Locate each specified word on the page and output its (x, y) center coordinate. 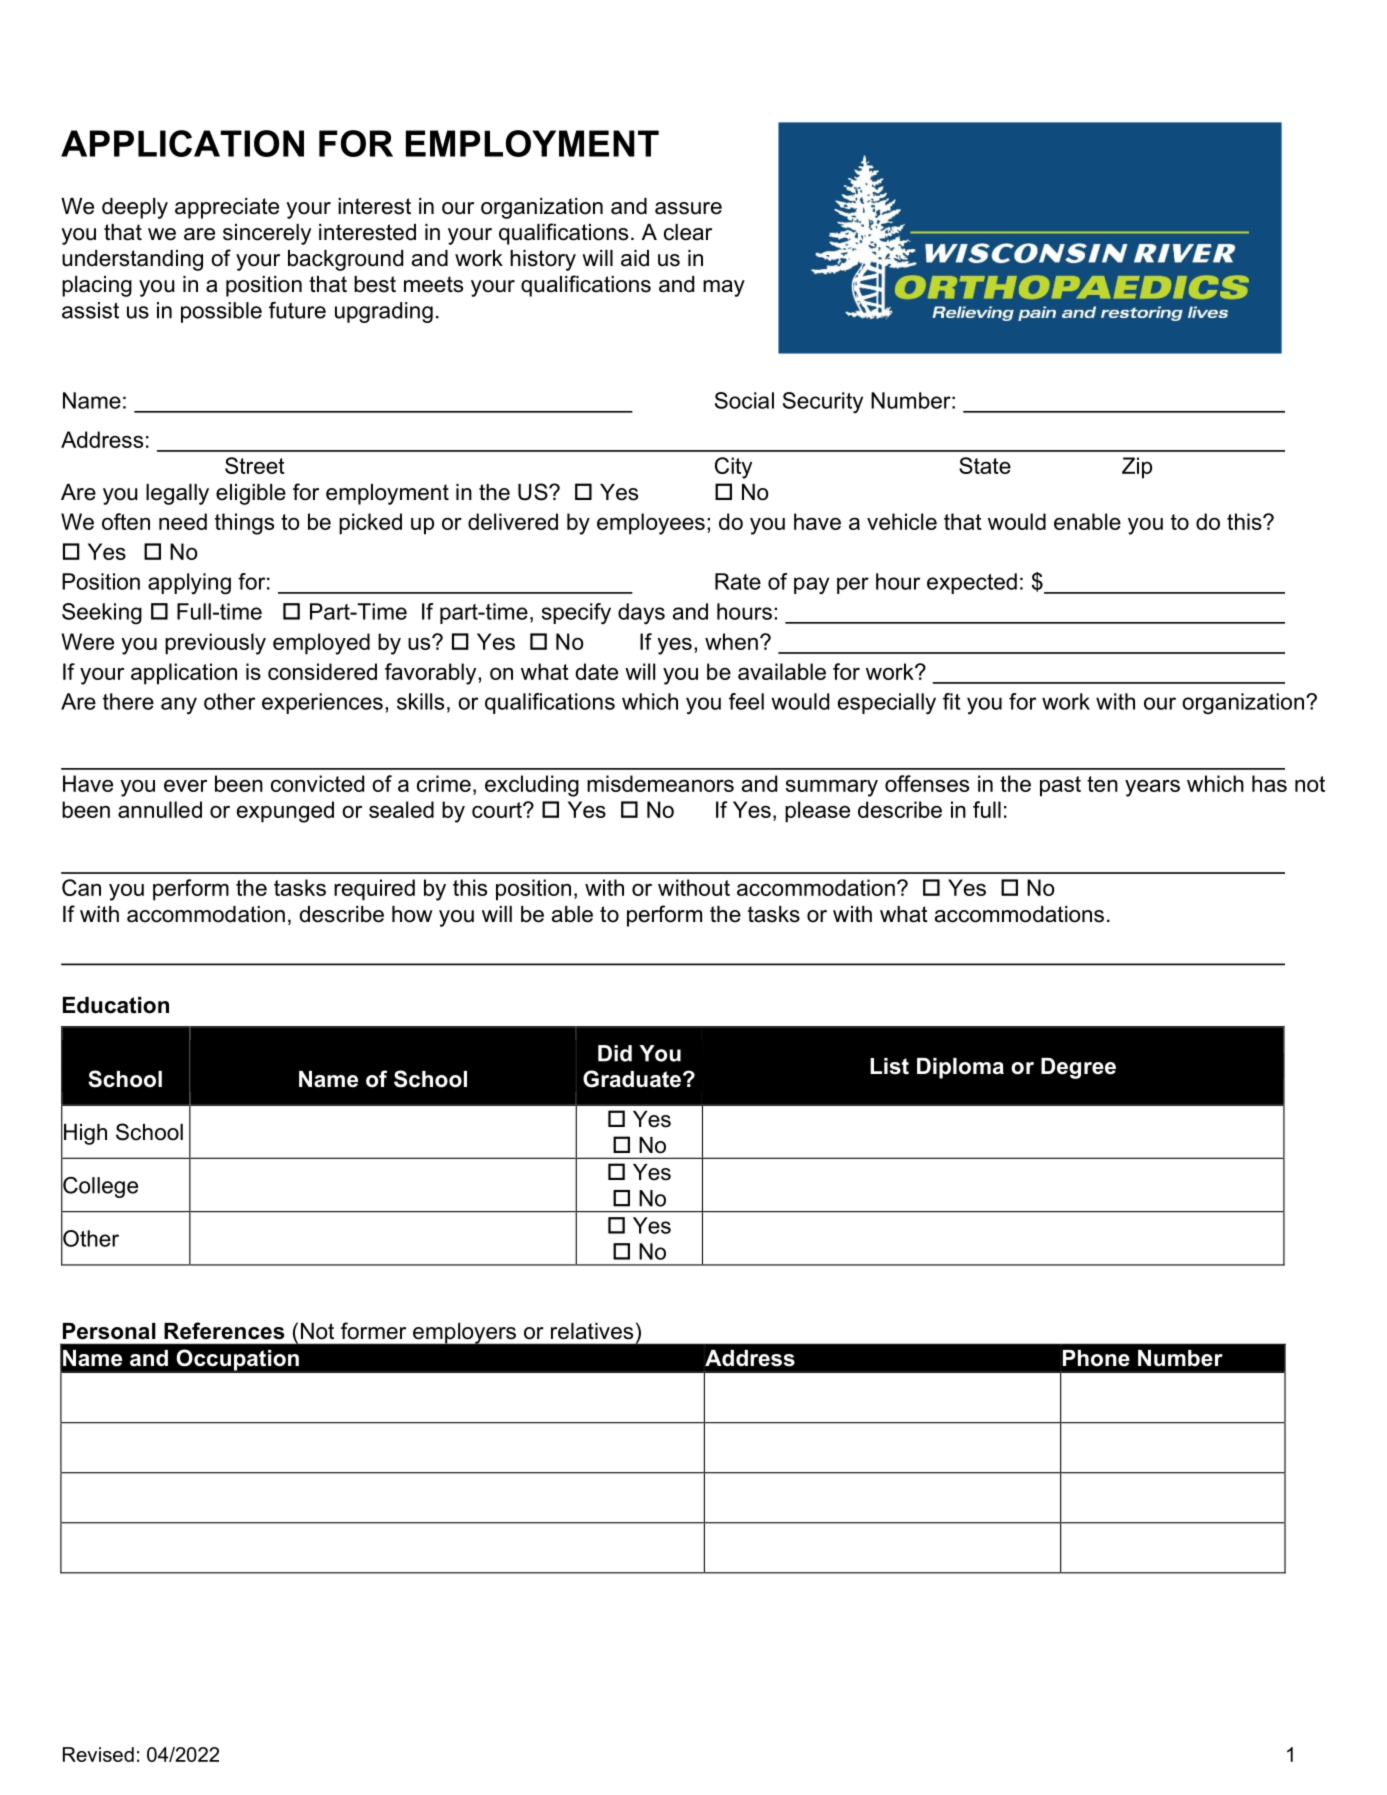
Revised (98, 1754)
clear (688, 232)
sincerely (267, 234)
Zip (1137, 468)
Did (615, 1053)
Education (116, 1005)
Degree (1078, 1068)
